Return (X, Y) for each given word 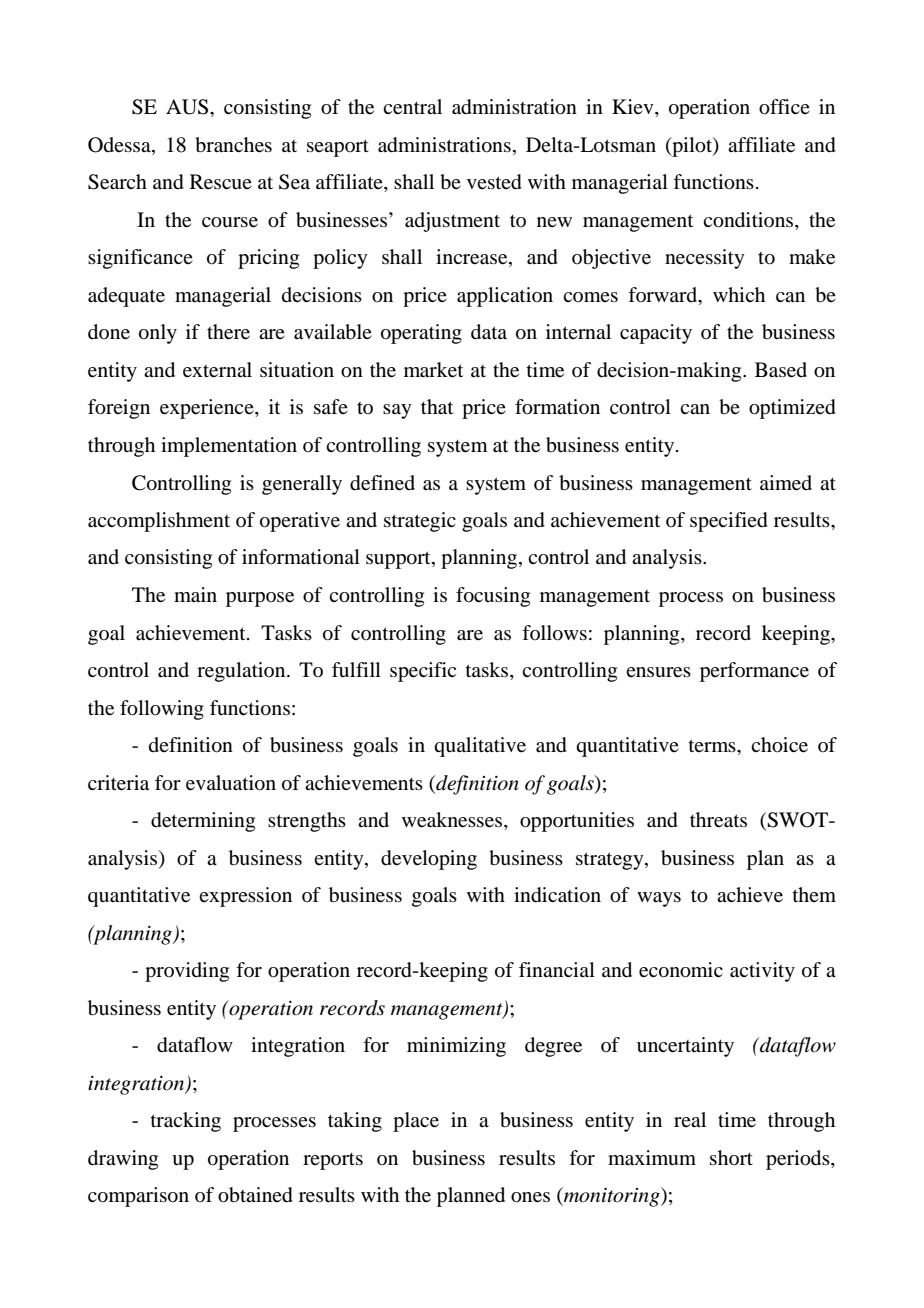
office (784, 107)
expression (245, 897)
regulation (242, 672)
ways (659, 899)
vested (494, 182)
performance (754, 672)
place (416, 1122)
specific (423, 672)
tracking (186, 1122)
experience (208, 409)
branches (233, 145)
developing (429, 860)
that (437, 407)
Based (781, 370)
